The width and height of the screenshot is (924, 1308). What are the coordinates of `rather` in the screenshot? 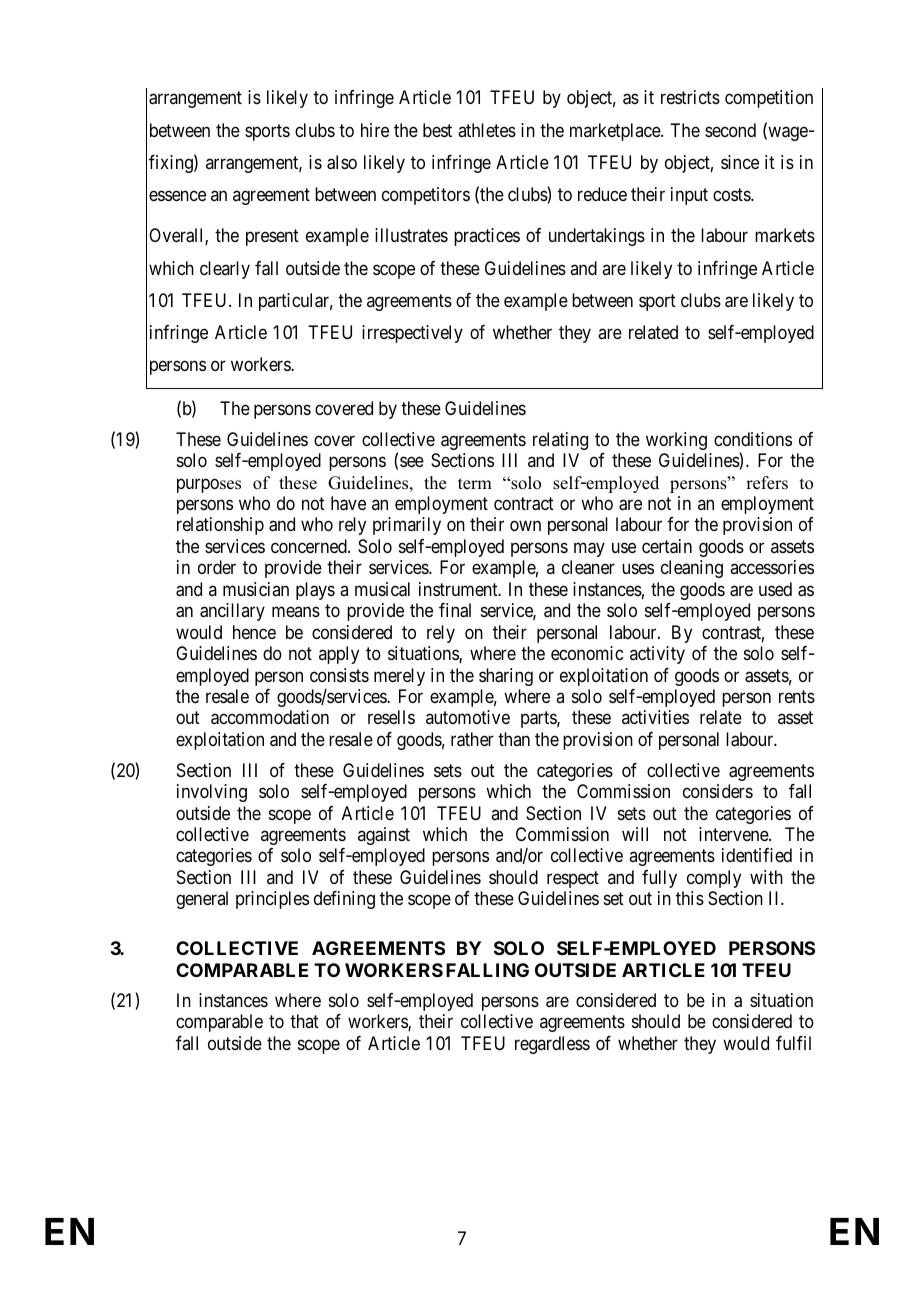 It's located at (472, 739).
